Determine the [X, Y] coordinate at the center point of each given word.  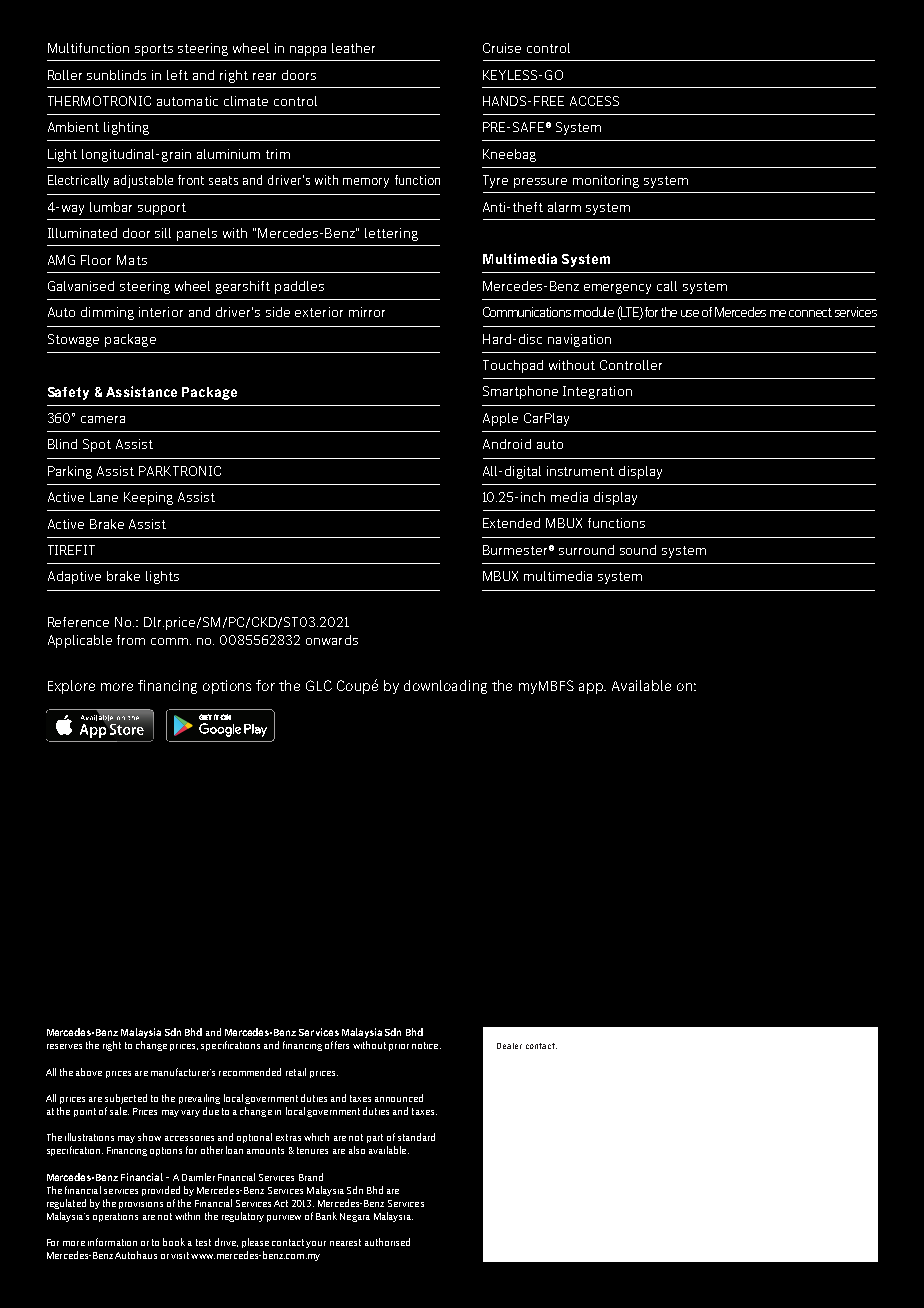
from [131, 640]
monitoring [606, 181]
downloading [445, 687]
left [177, 75]
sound [638, 550]
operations [115, 1217]
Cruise [502, 48]
